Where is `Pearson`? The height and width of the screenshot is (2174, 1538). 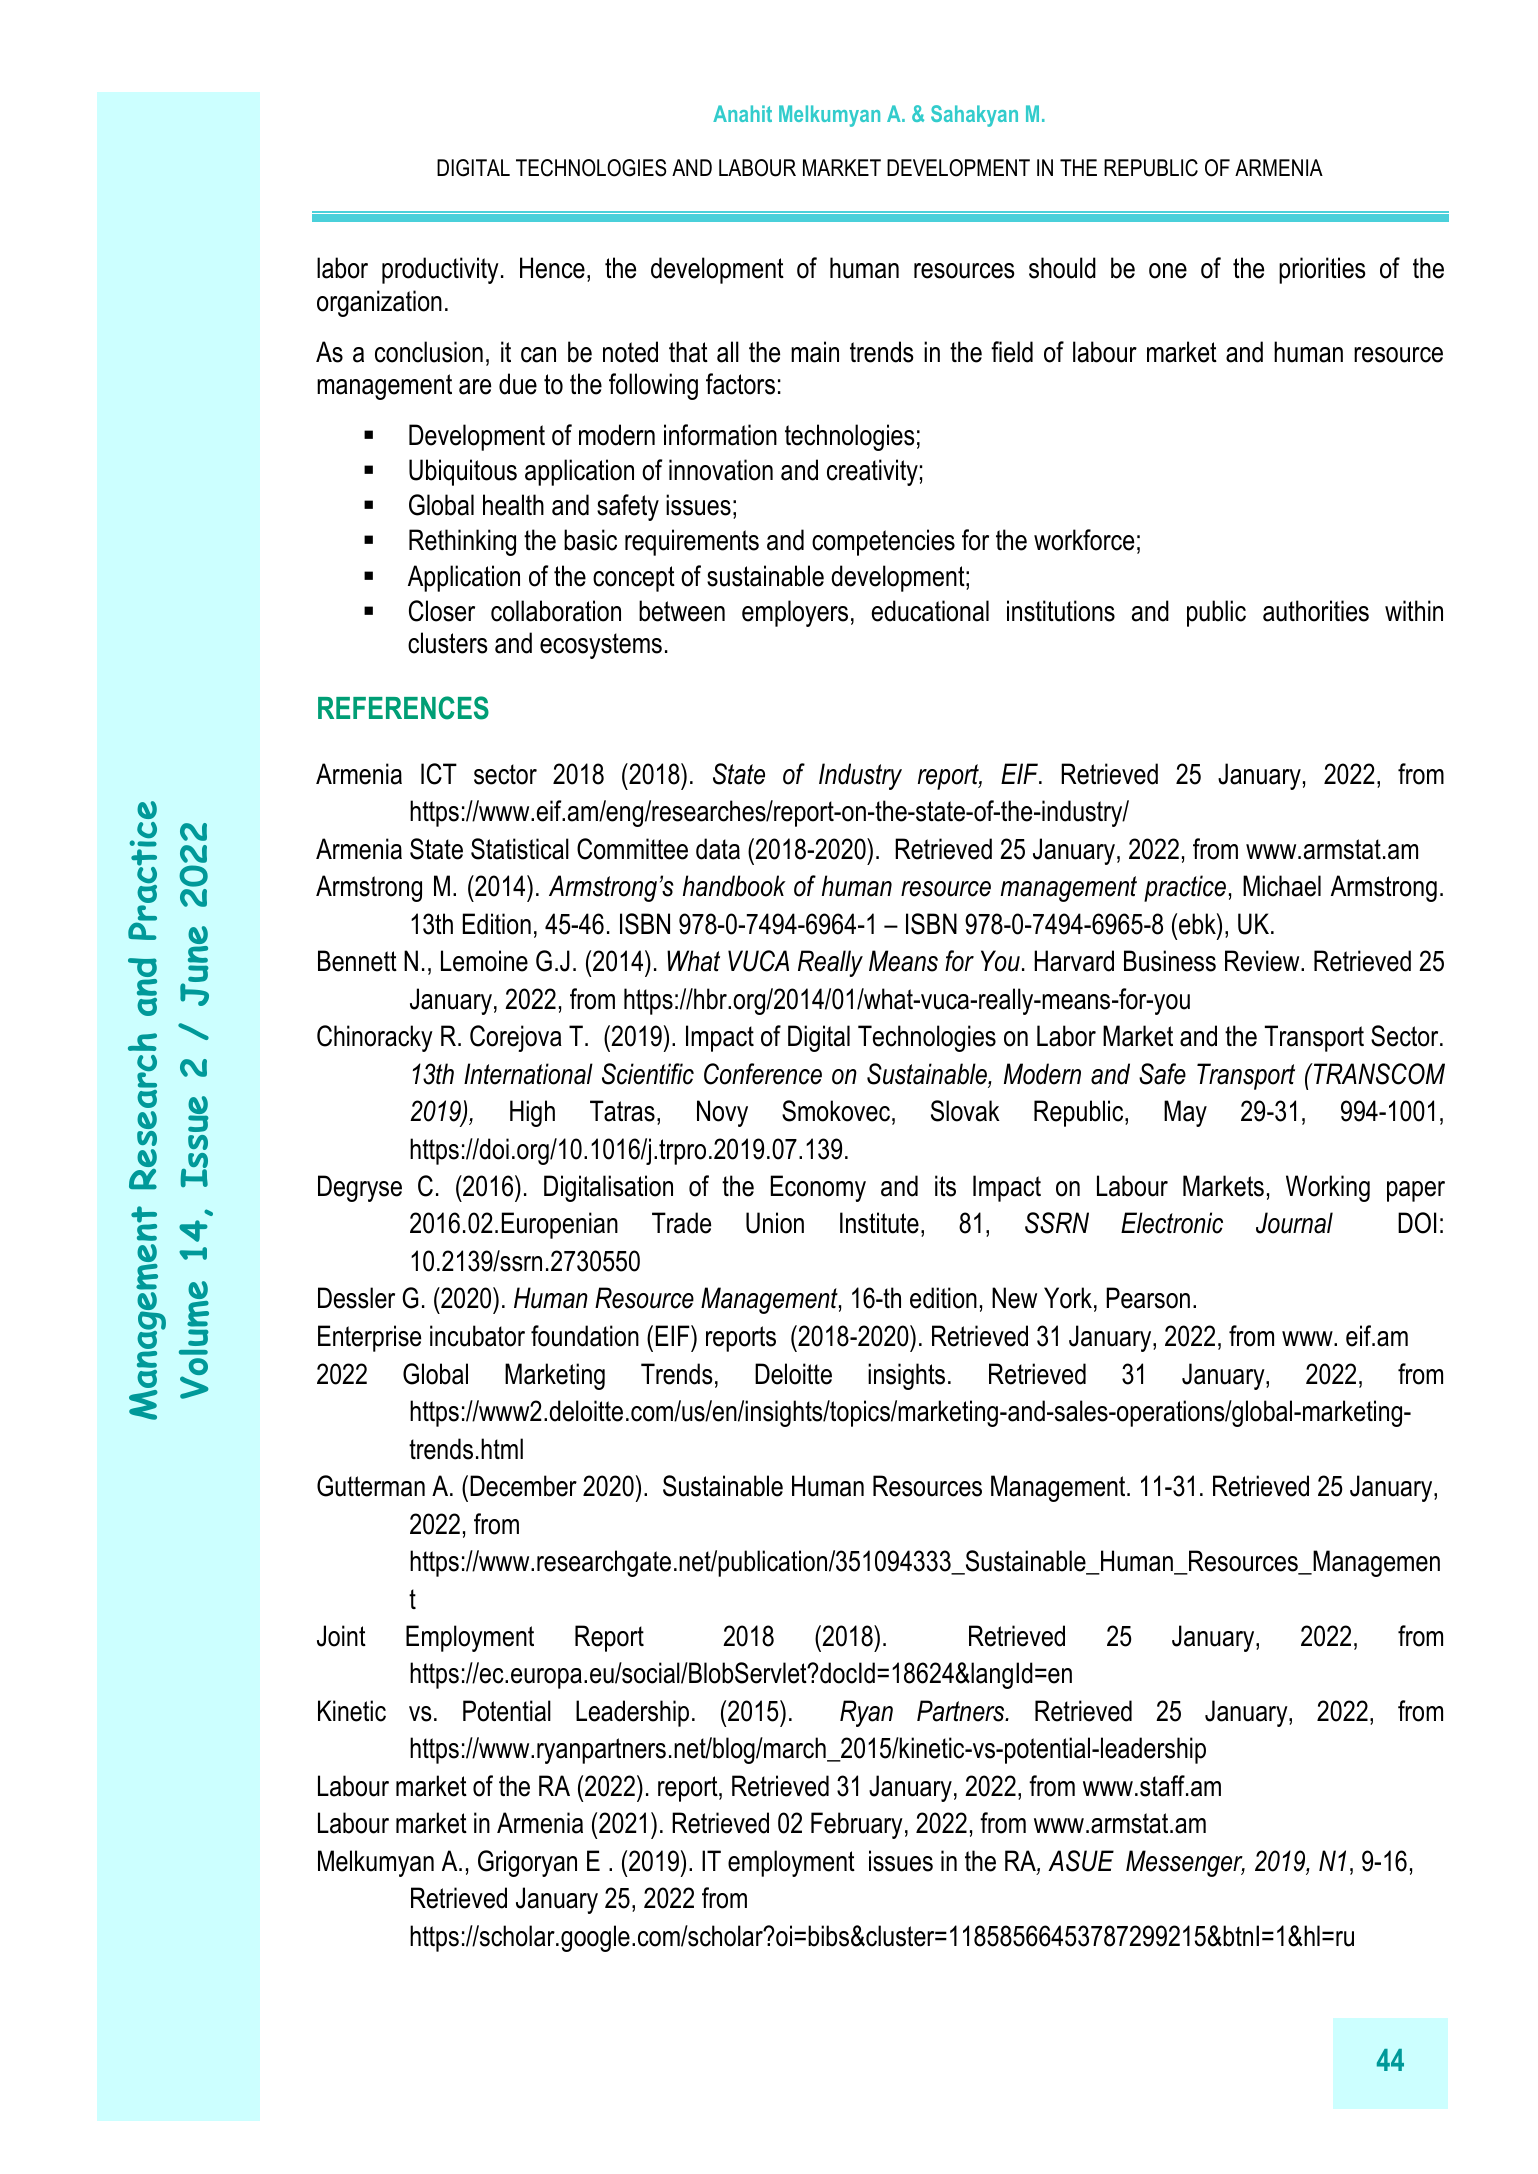
Pearson is located at coordinates (1148, 1298).
